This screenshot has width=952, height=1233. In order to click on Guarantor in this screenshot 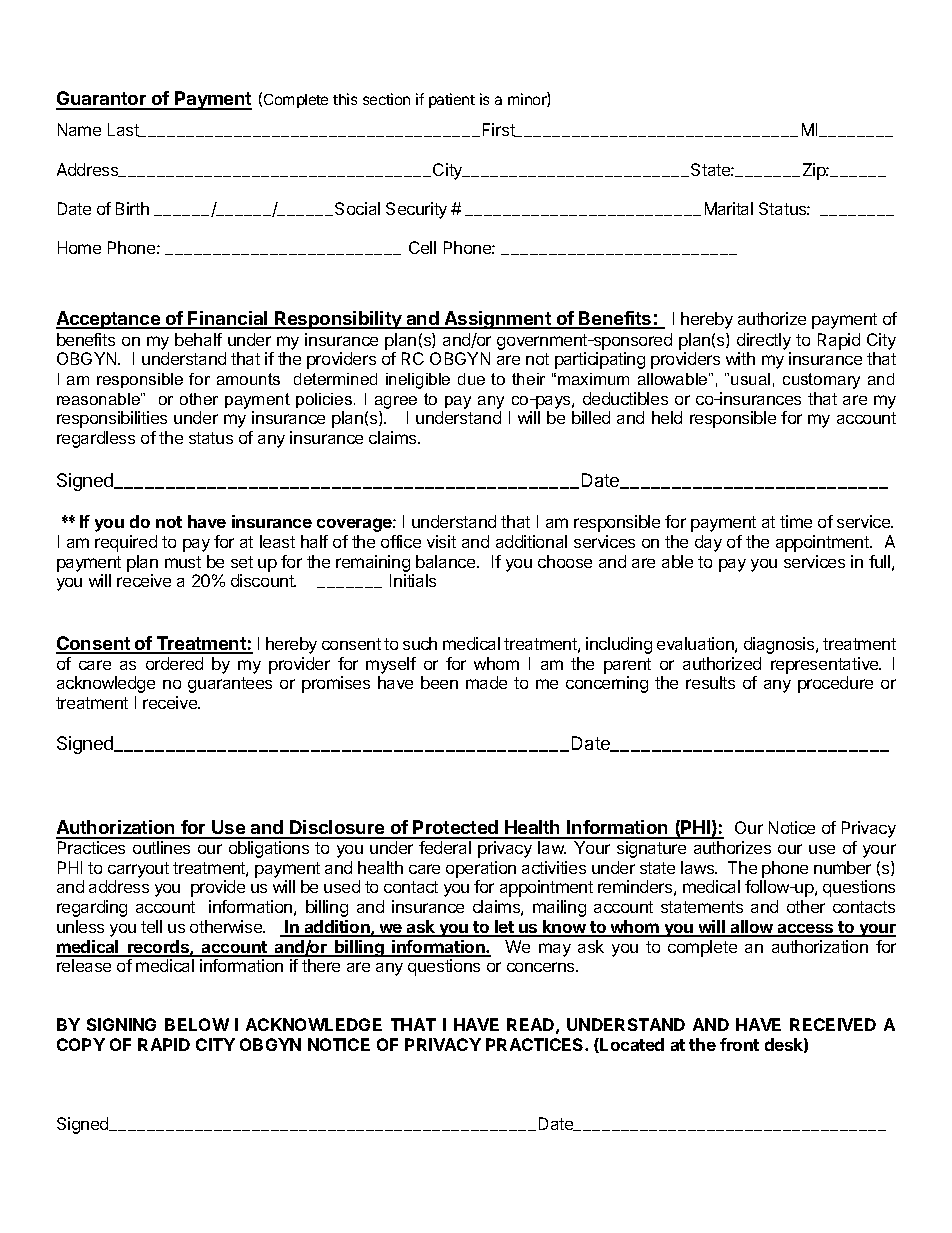, I will do `click(102, 100)`.
